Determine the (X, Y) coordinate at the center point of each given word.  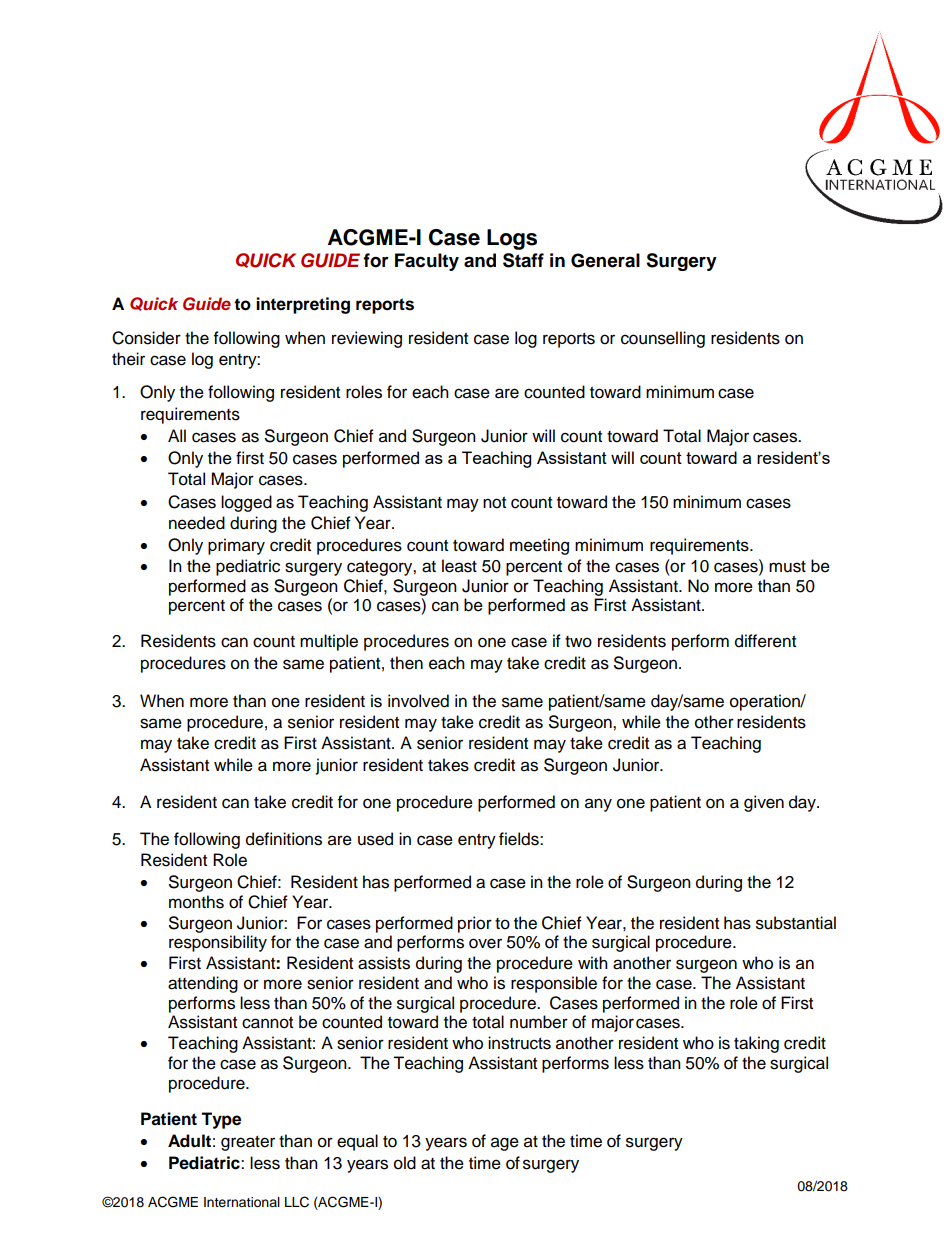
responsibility (218, 943)
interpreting (303, 305)
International (242, 1202)
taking (756, 1044)
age (505, 1144)
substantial (796, 923)
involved (418, 701)
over (485, 943)
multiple (329, 642)
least (459, 566)
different (765, 641)
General (605, 260)
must (787, 567)
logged (246, 503)
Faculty (427, 262)
